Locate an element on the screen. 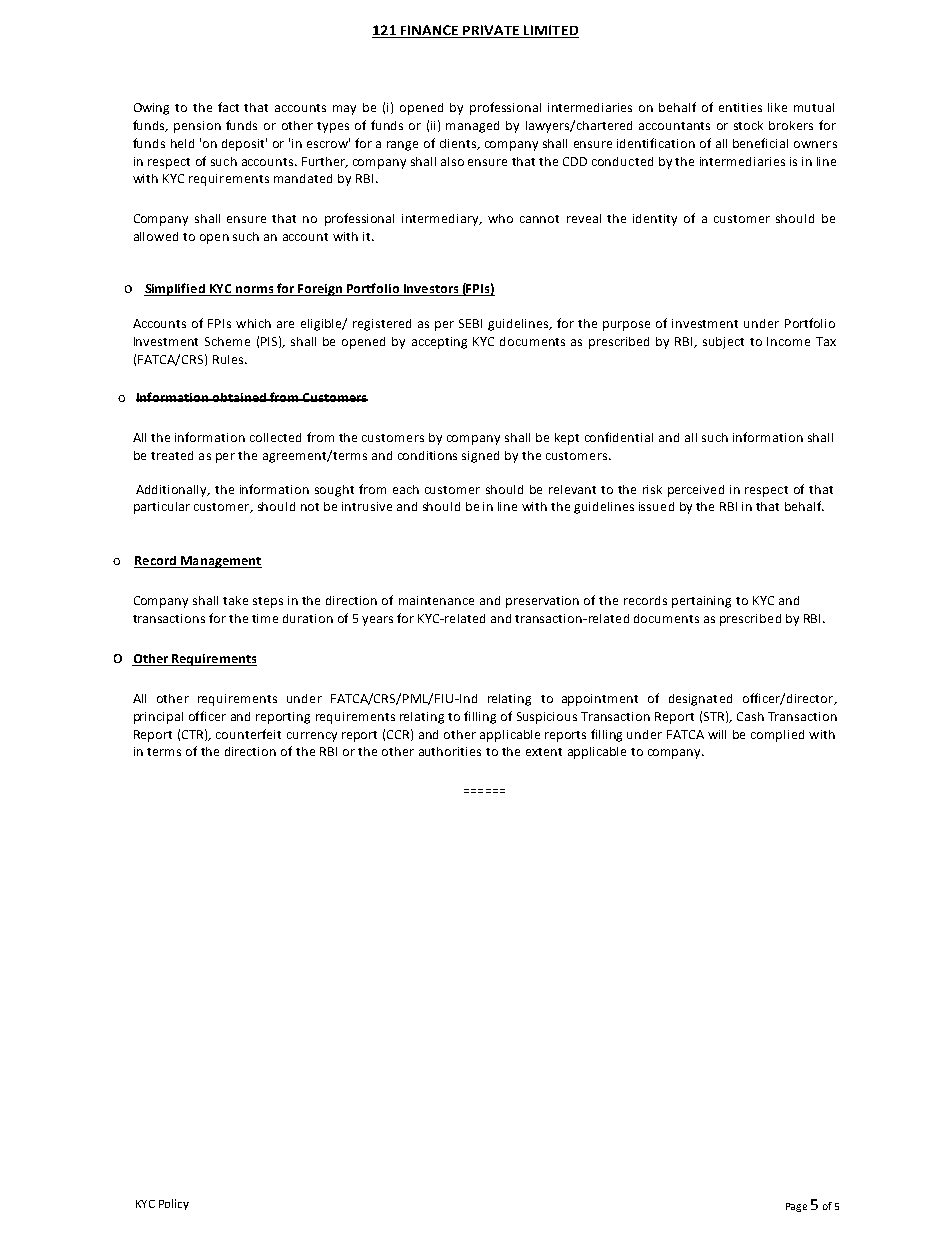  Policy is located at coordinates (174, 1204).
